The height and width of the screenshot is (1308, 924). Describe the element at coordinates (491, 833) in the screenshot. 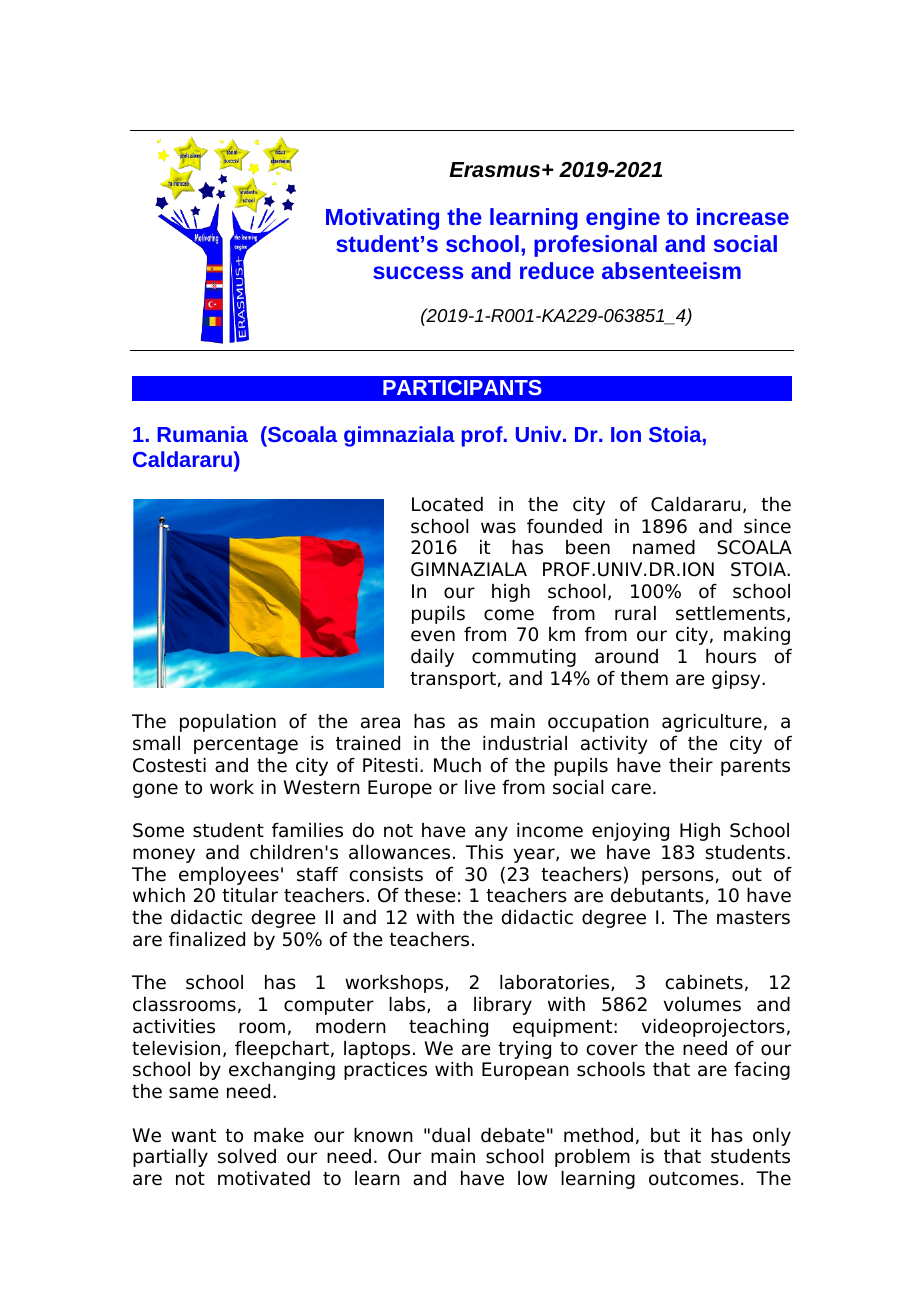

I see `any` at that location.
